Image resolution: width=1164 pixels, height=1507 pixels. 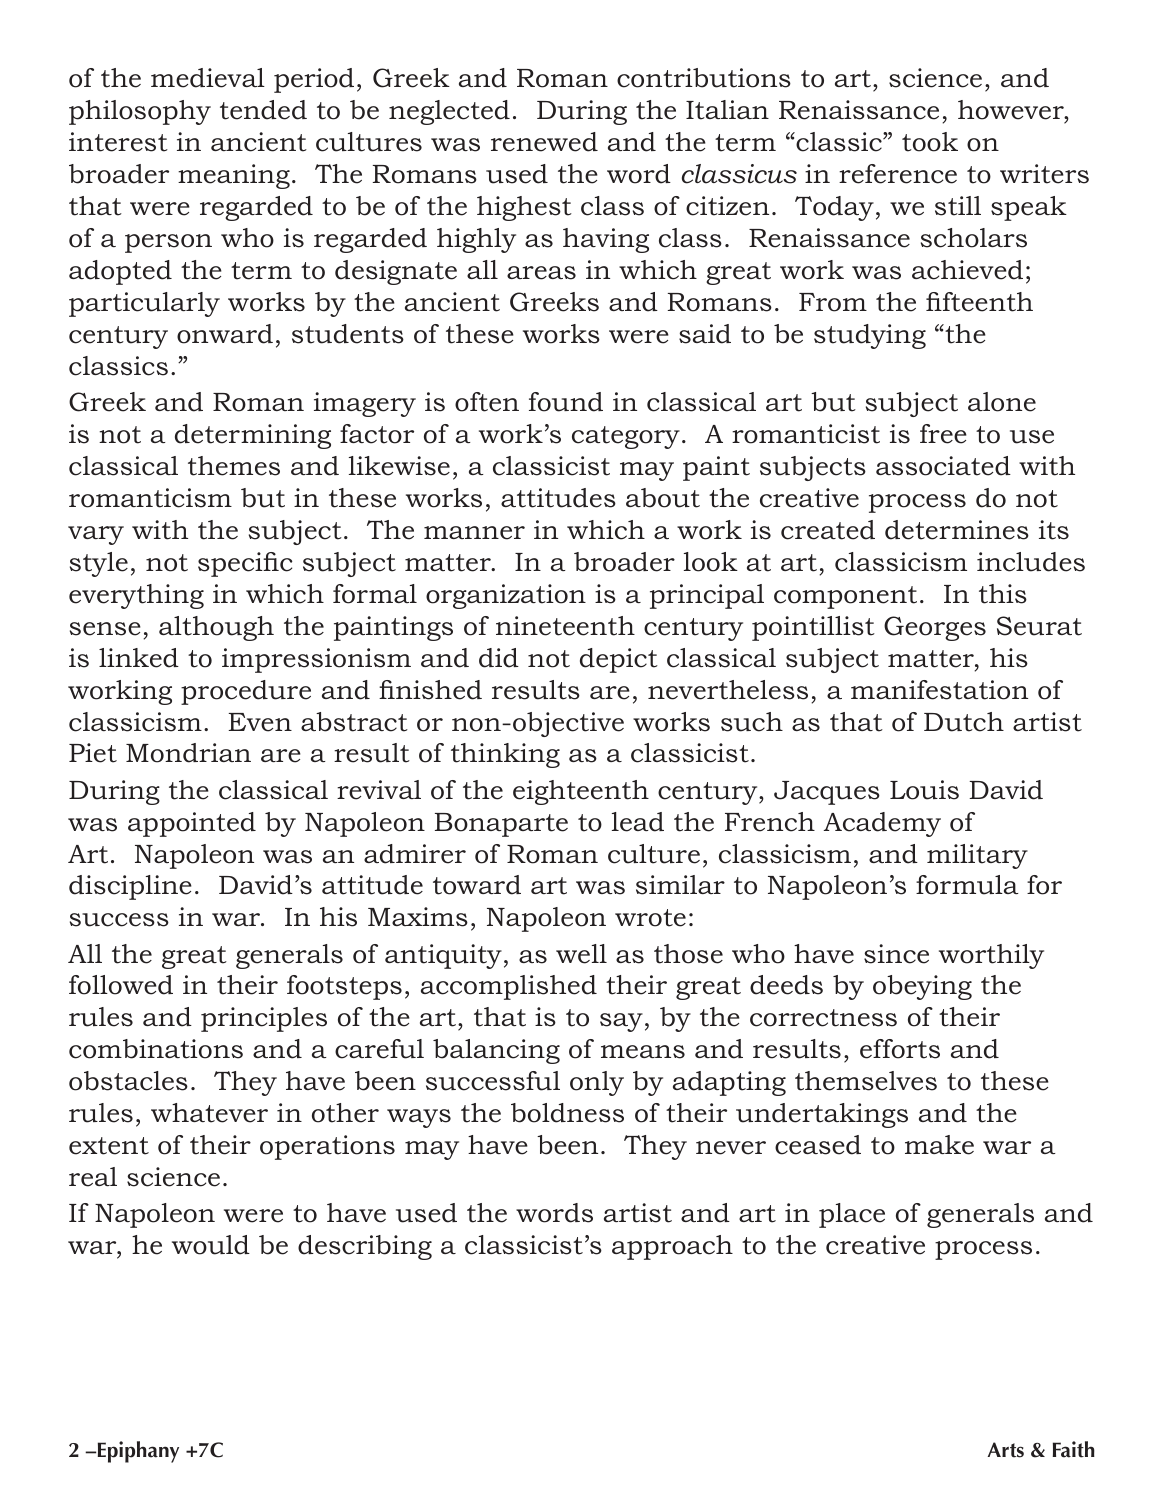 I want to click on Epiphany, so click(x=137, y=1452).
